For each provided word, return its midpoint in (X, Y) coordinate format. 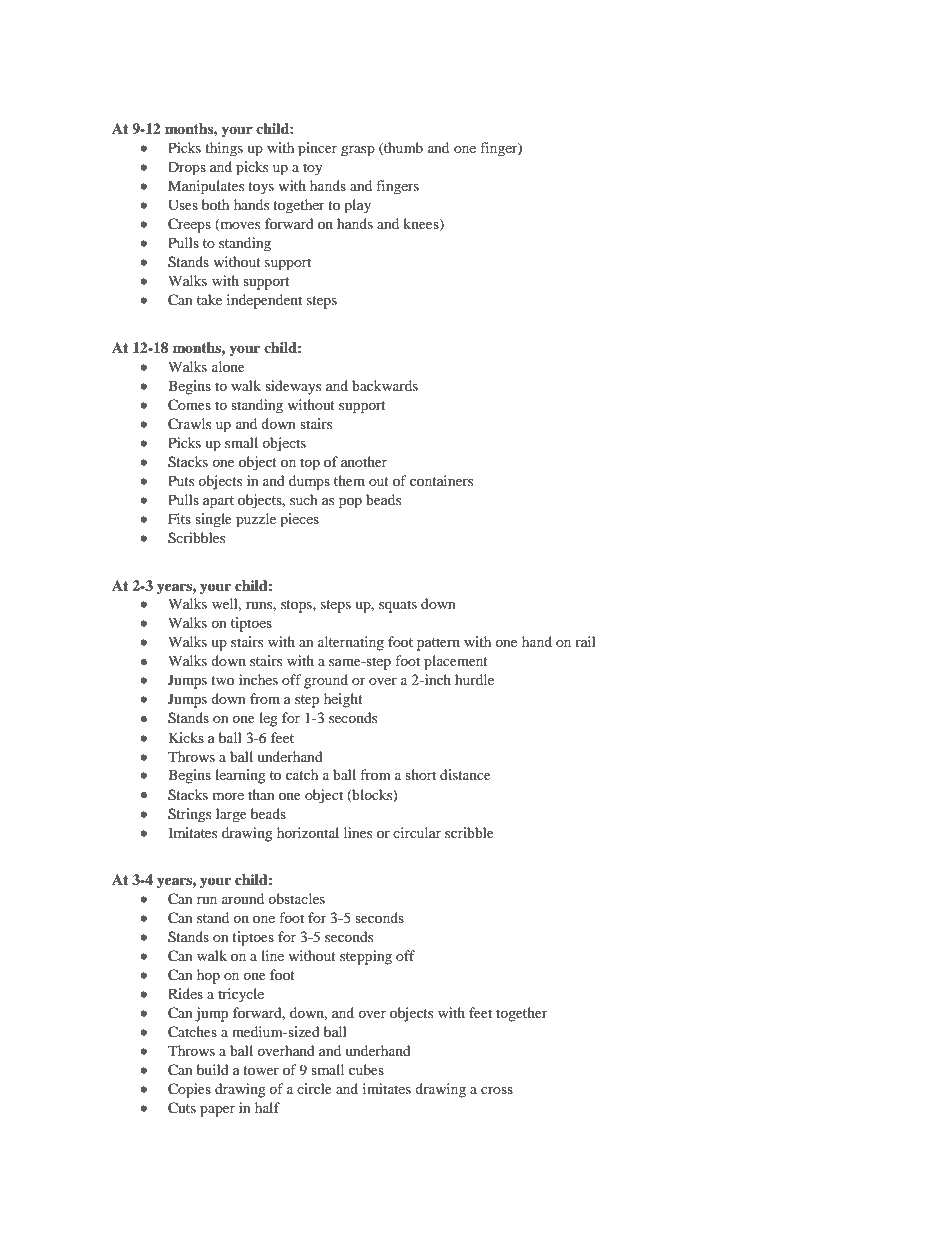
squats (398, 606)
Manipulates (206, 187)
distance (465, 774)
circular (417, 832)
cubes (366, 1069)
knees (422, 225)
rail (585, 641)
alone (228, 366)
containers (441, 480)
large (231, 815)
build (213, 1069)
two (222, 680)
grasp (358, 151)
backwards (385, 385)
